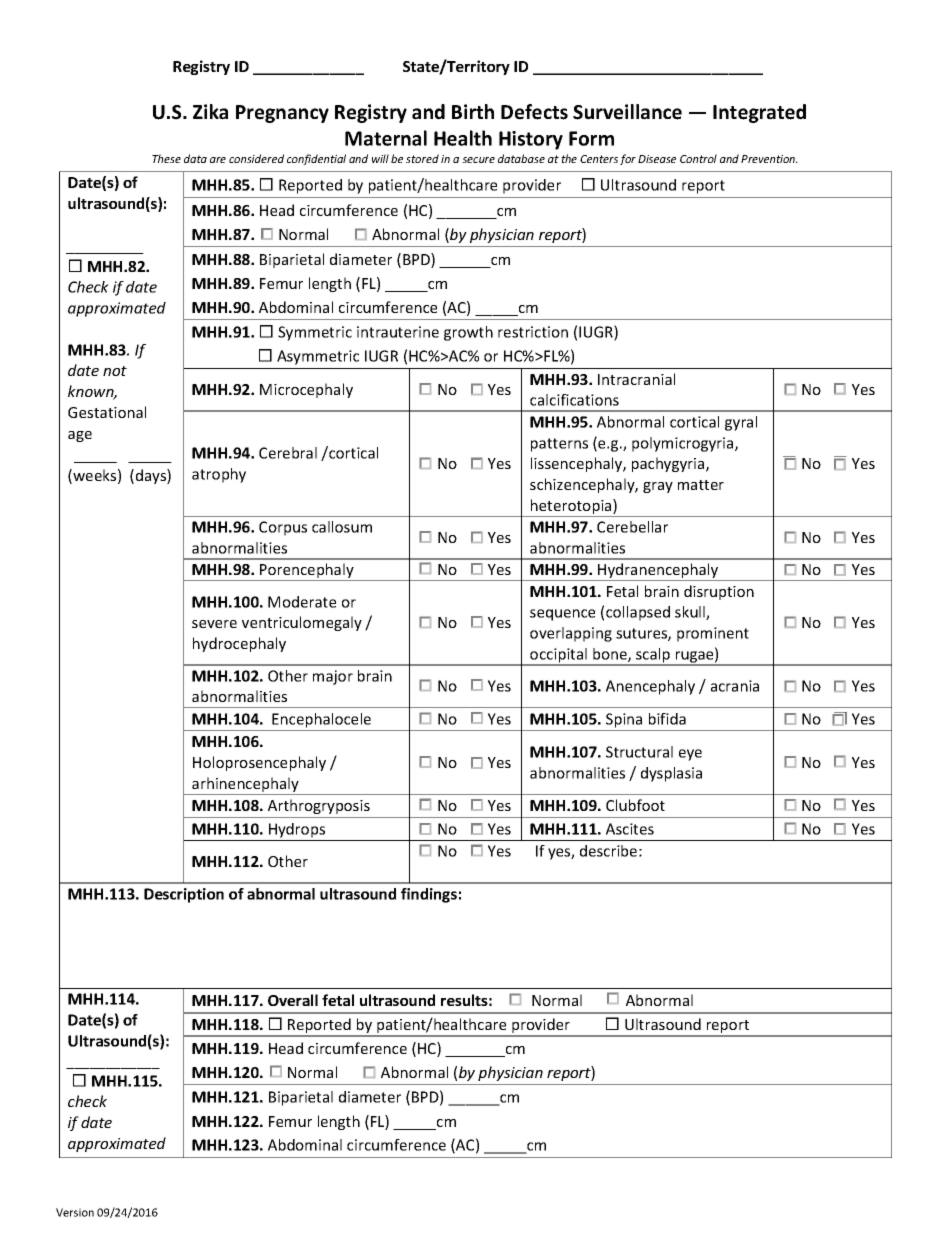 Image resolution: width=952 pixels, height=1233 pixels. What do you see at coordinates (690, 755) in the screenshot?
I see `eye` at bounding box center [690, 755].
